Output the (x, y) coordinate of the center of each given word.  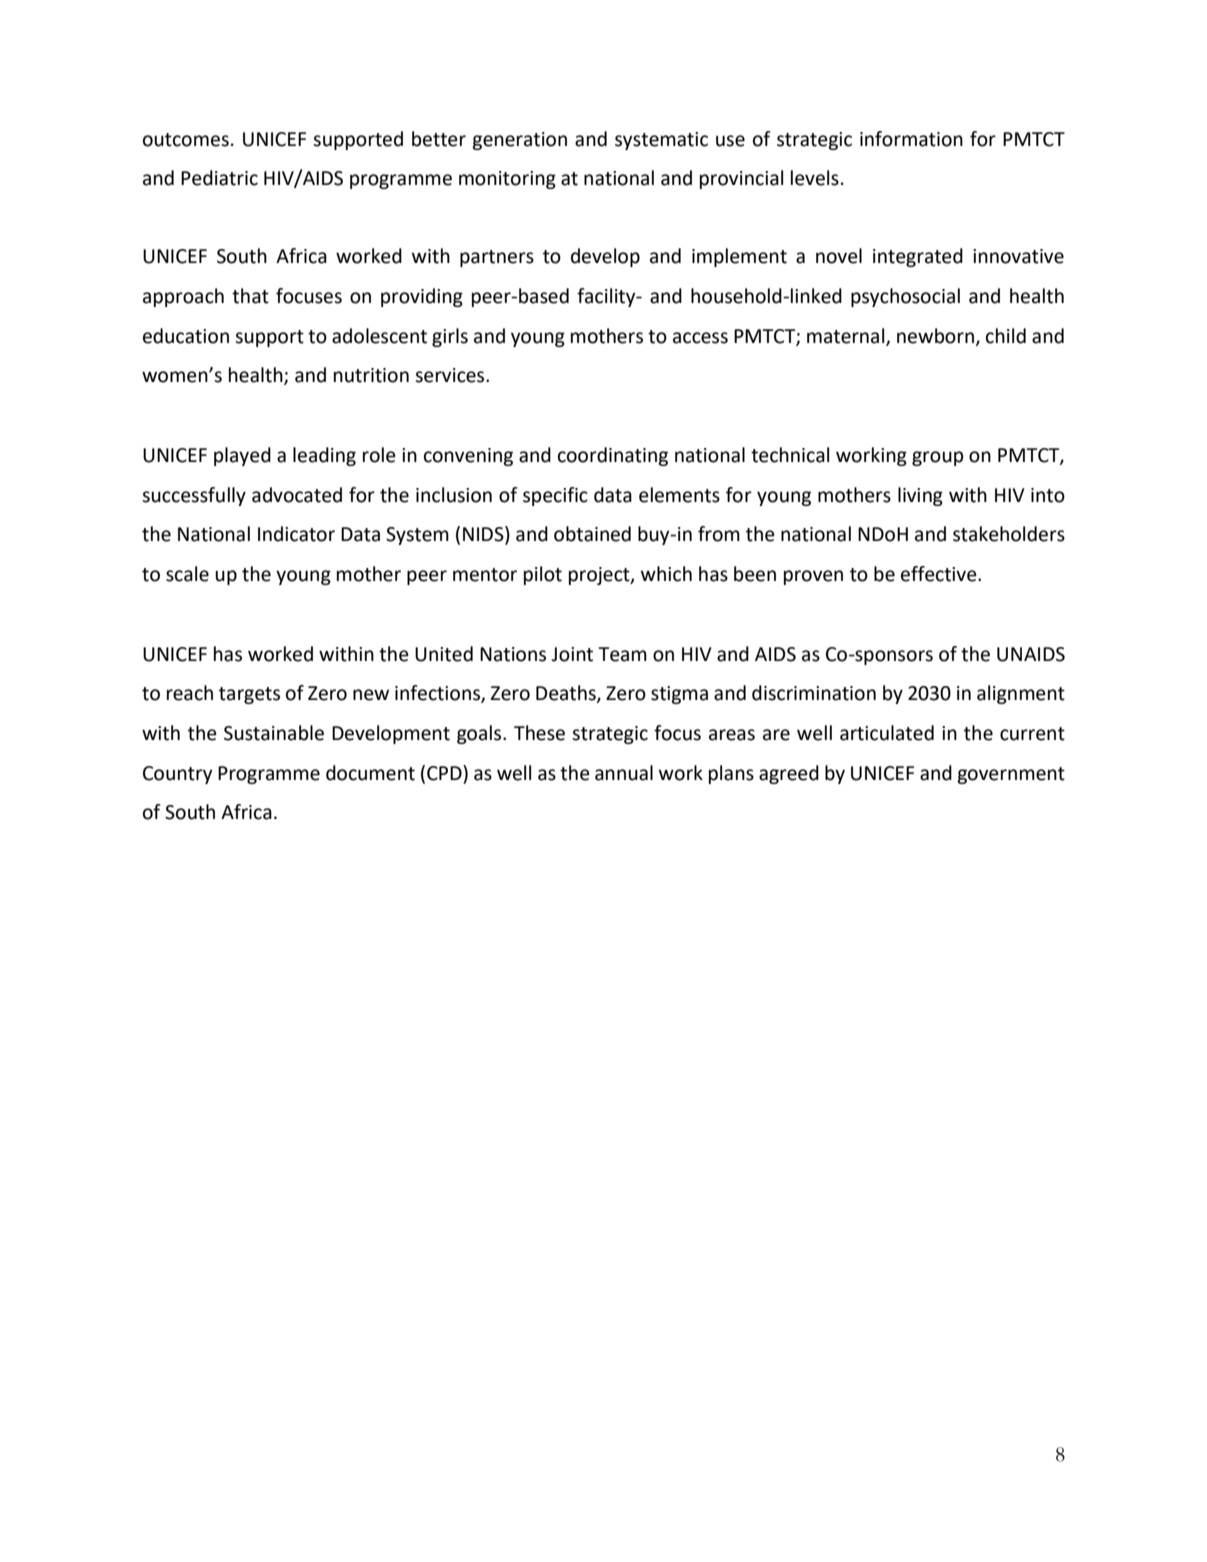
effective (940, 574)
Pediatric (219, 178)
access (700, 338)
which (666, 574)
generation (519, 141)
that (250, 296)
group (938, 458)
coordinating (613, 456)
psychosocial (905, 297)
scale (187, 574)
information (911, 139)
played (242, 456)
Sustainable (274, 733)
